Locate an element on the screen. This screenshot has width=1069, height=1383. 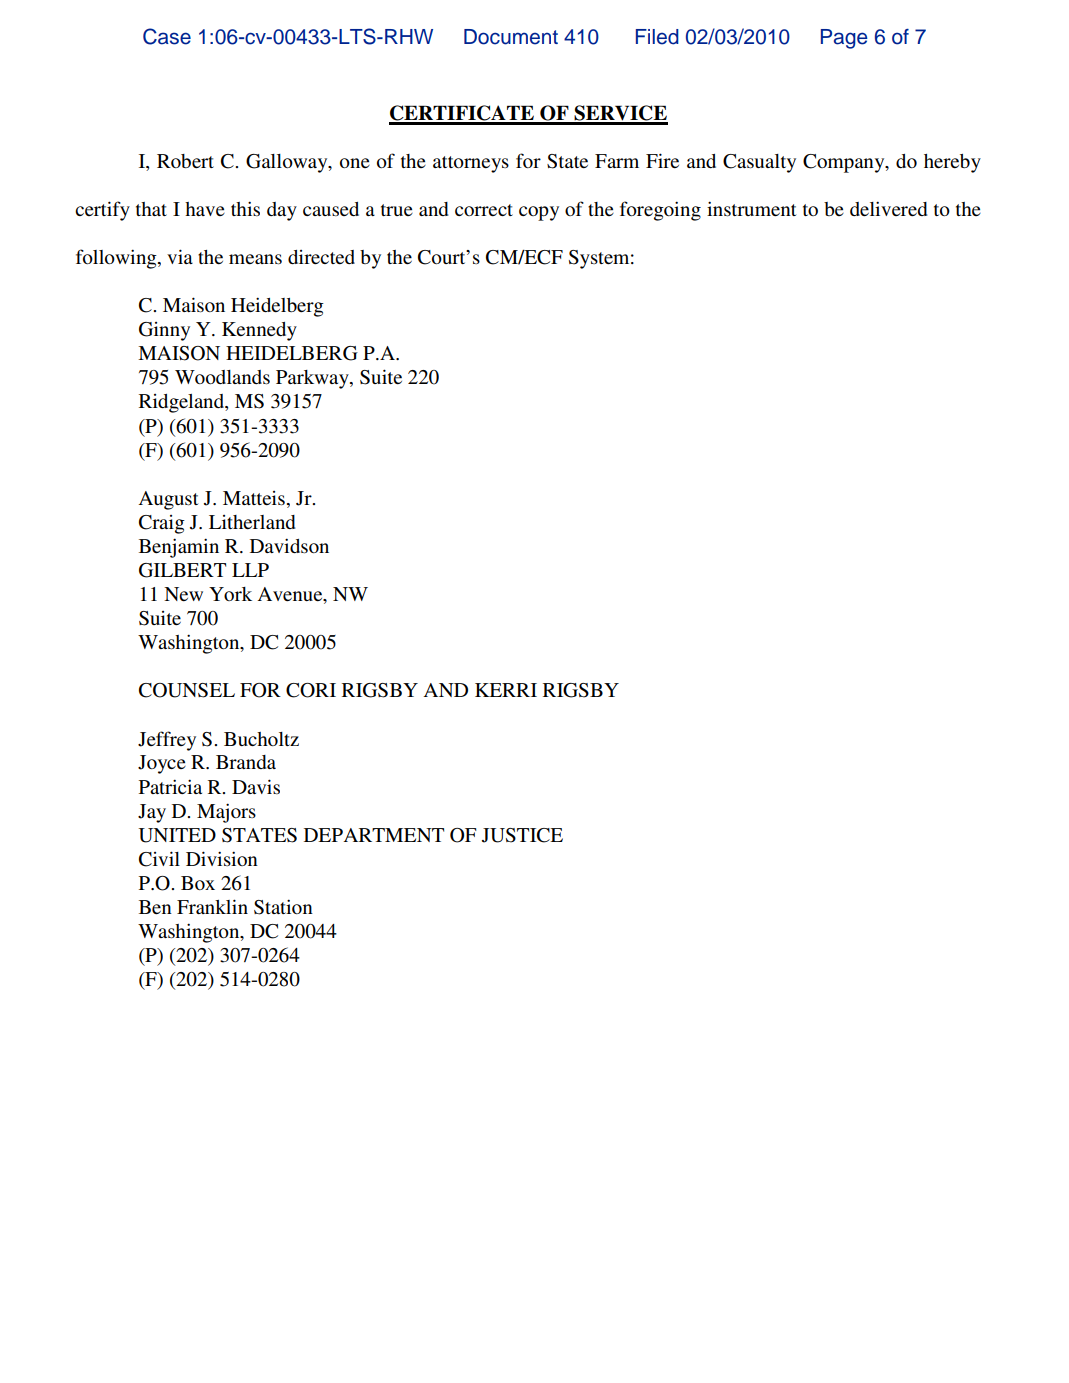
Case is located at coordinates (167, 36).
